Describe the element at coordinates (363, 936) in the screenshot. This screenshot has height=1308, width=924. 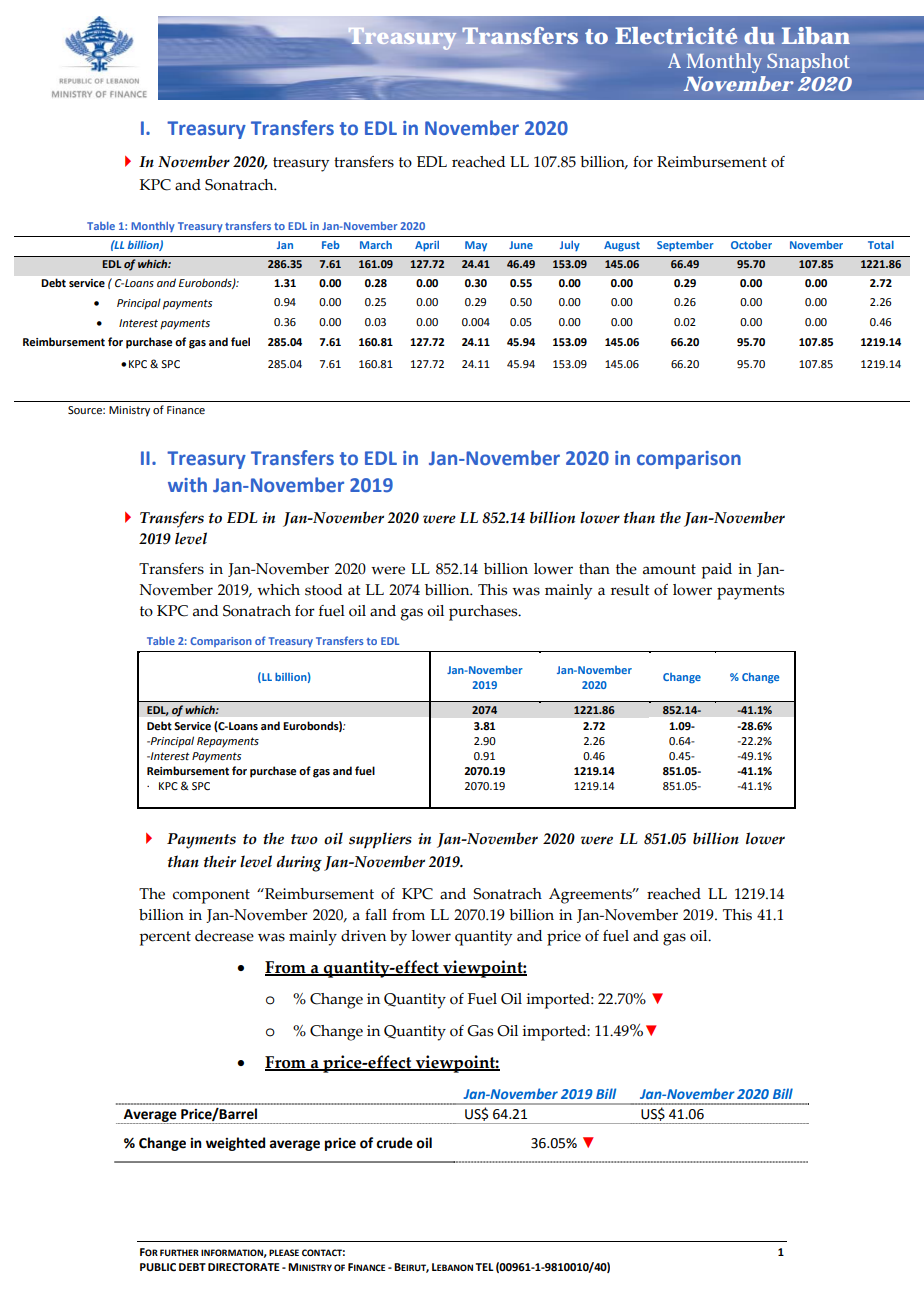
I see `driven` at that location.
